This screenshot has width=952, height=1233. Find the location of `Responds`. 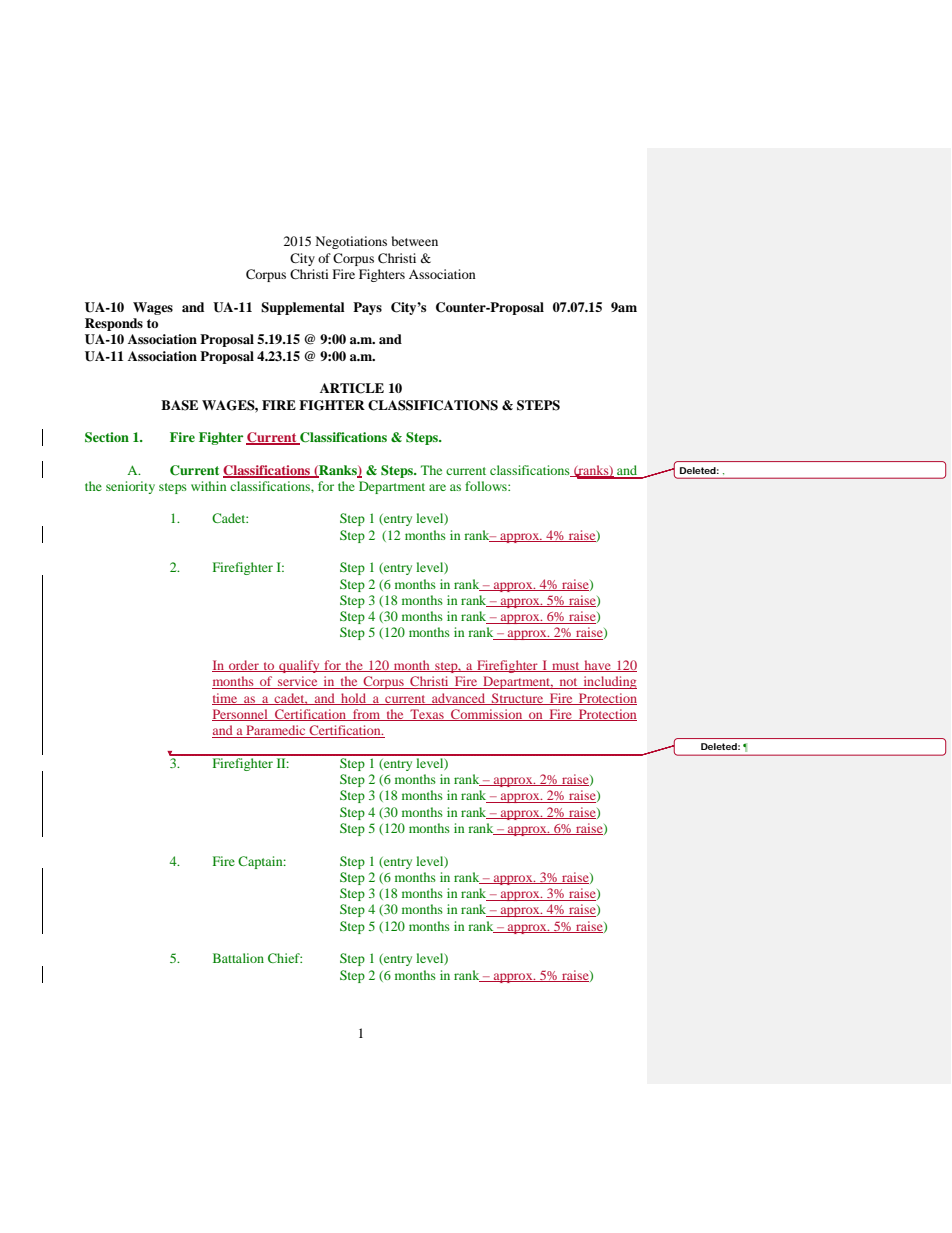

Responds is located at coordinates (114, 324).
